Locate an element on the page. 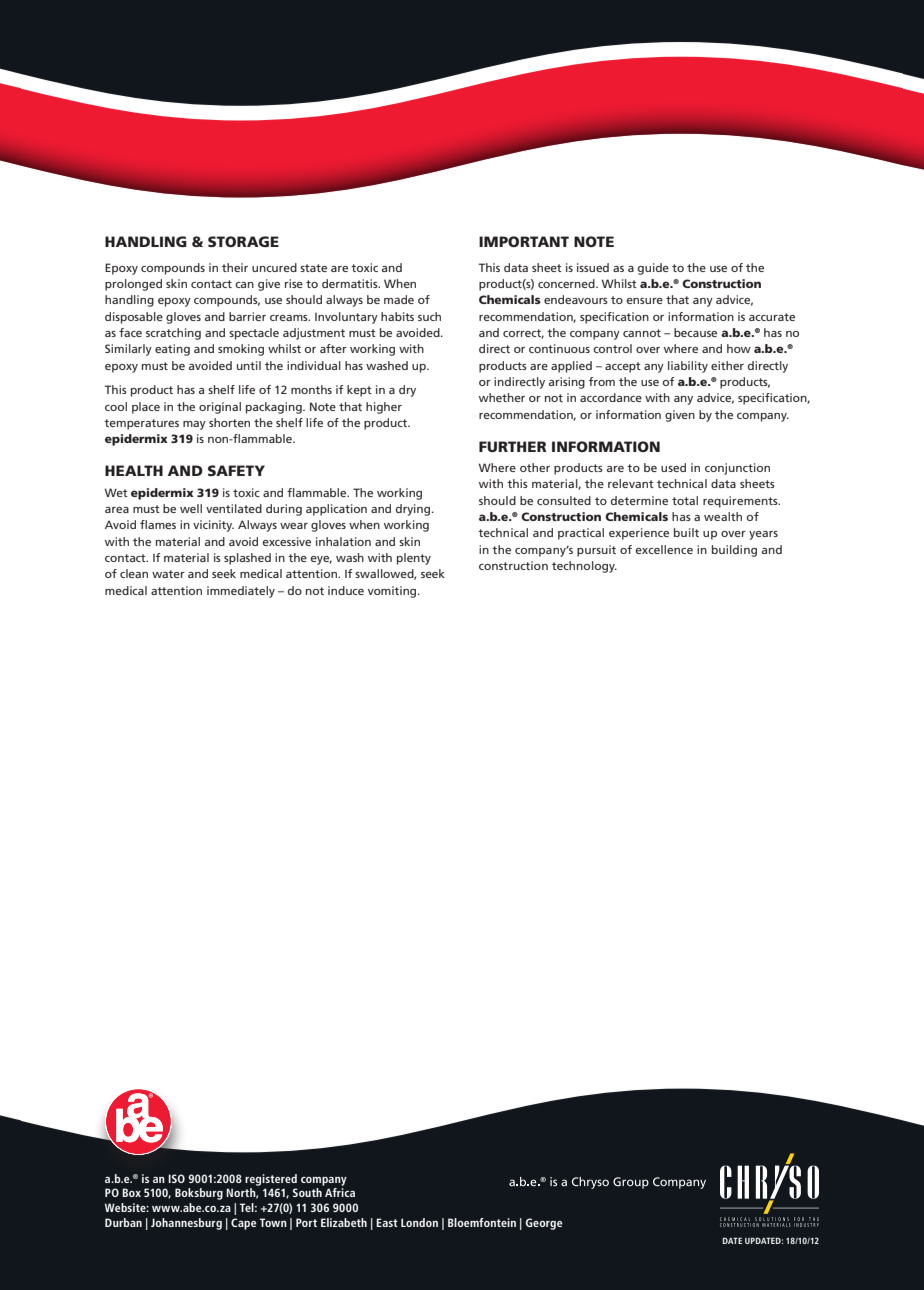  ISO is located at coordinates (176, 1178).
